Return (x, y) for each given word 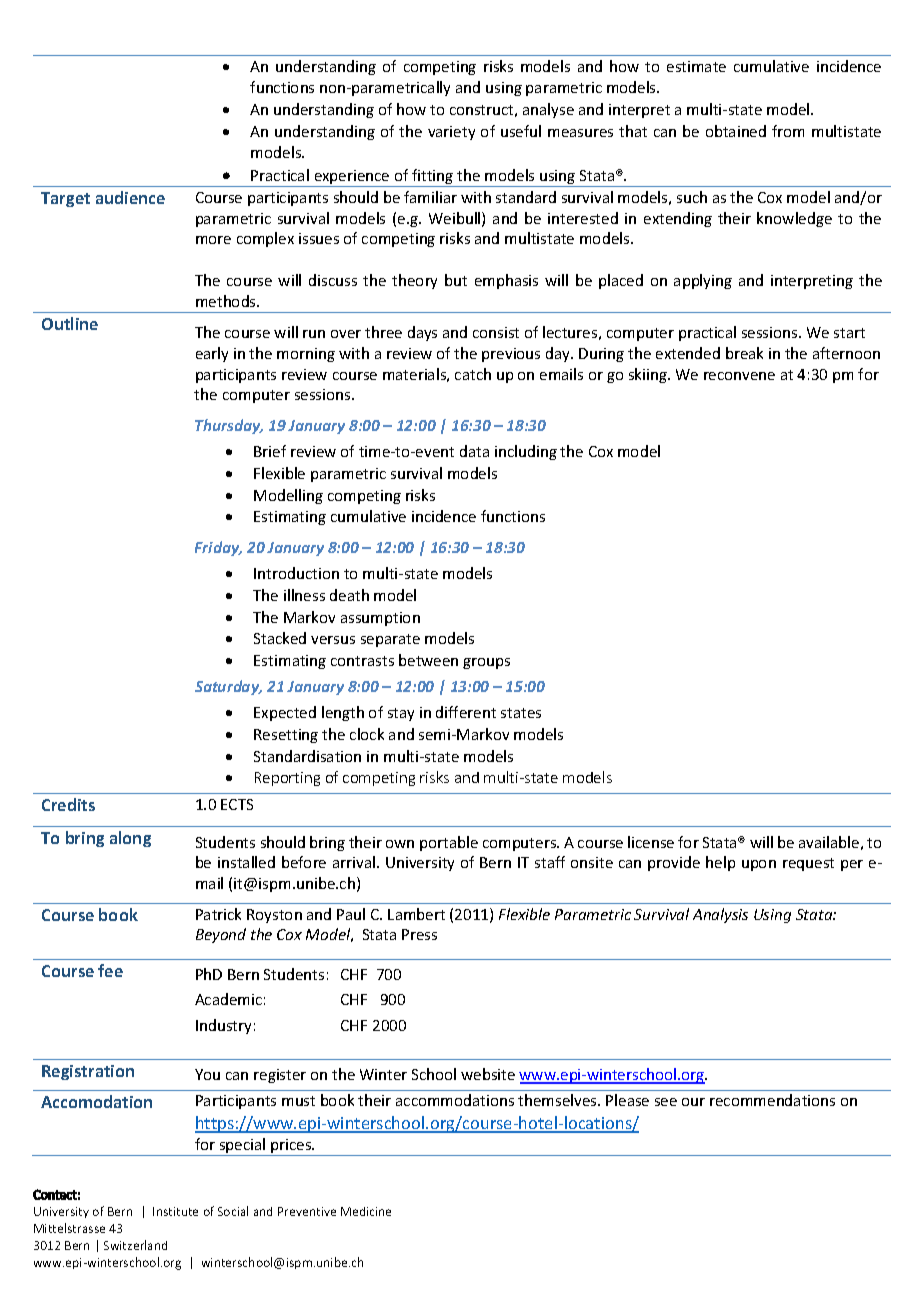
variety (451, 133)
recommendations (772, 1100)
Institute (175, 1211)
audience (130, 197)
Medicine (366, 1211)
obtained (736, 131)
